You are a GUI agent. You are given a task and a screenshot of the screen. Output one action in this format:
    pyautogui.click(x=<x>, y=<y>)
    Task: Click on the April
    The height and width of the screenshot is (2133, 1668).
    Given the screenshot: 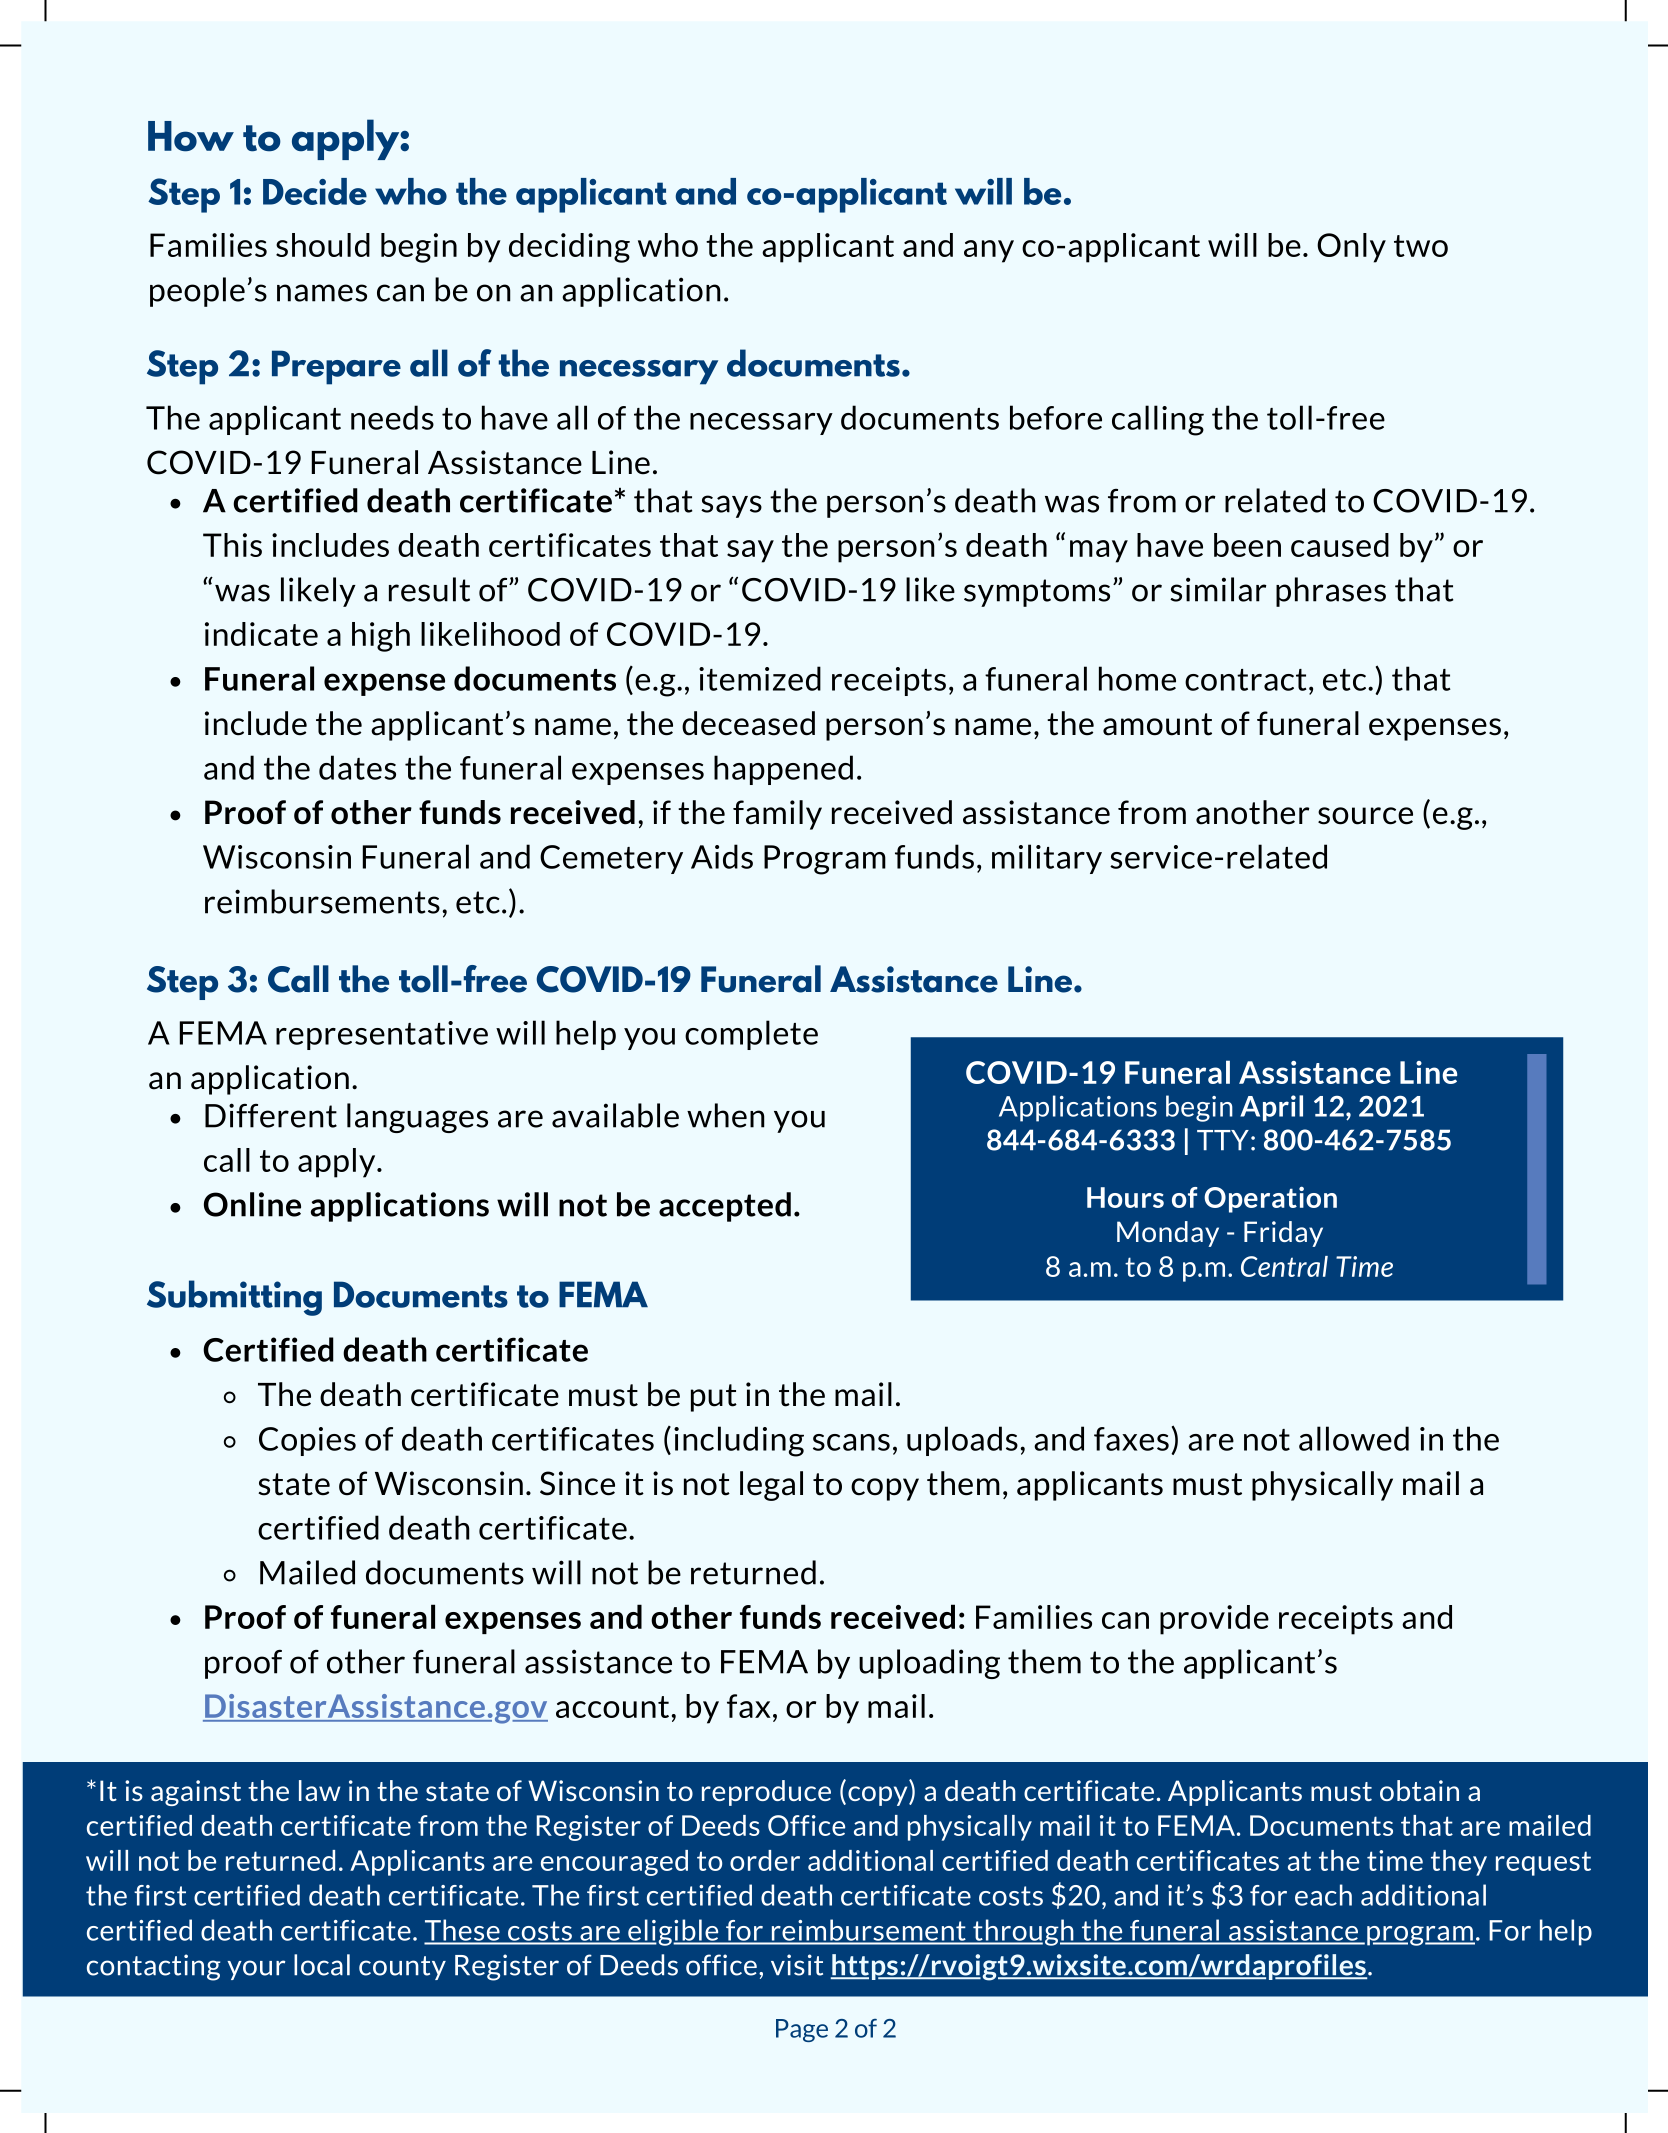 What is the action you would take?
    pyautogui.click(x=1271, y=1108)
